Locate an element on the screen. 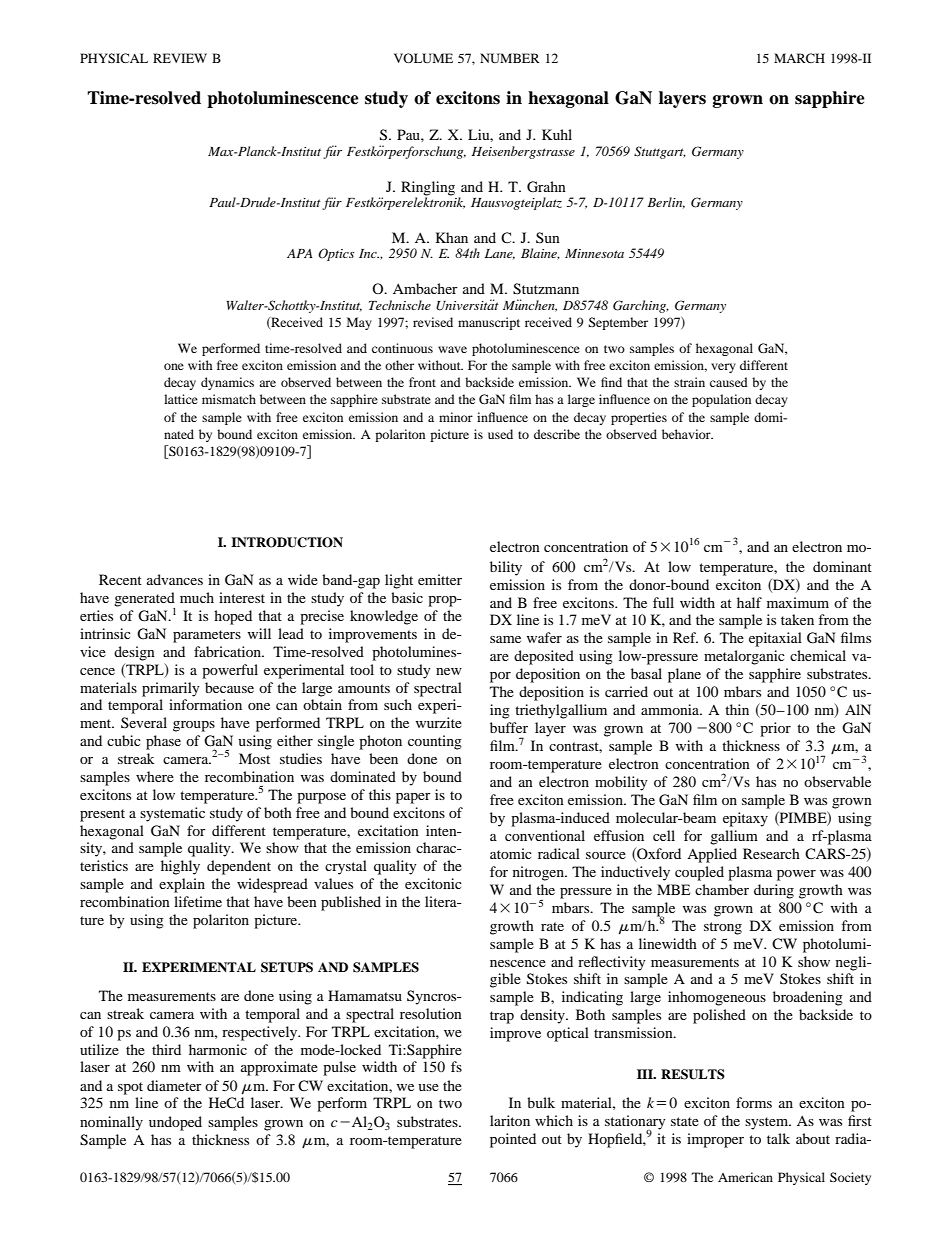  VOLUME is located at coordinates (423, 58).
